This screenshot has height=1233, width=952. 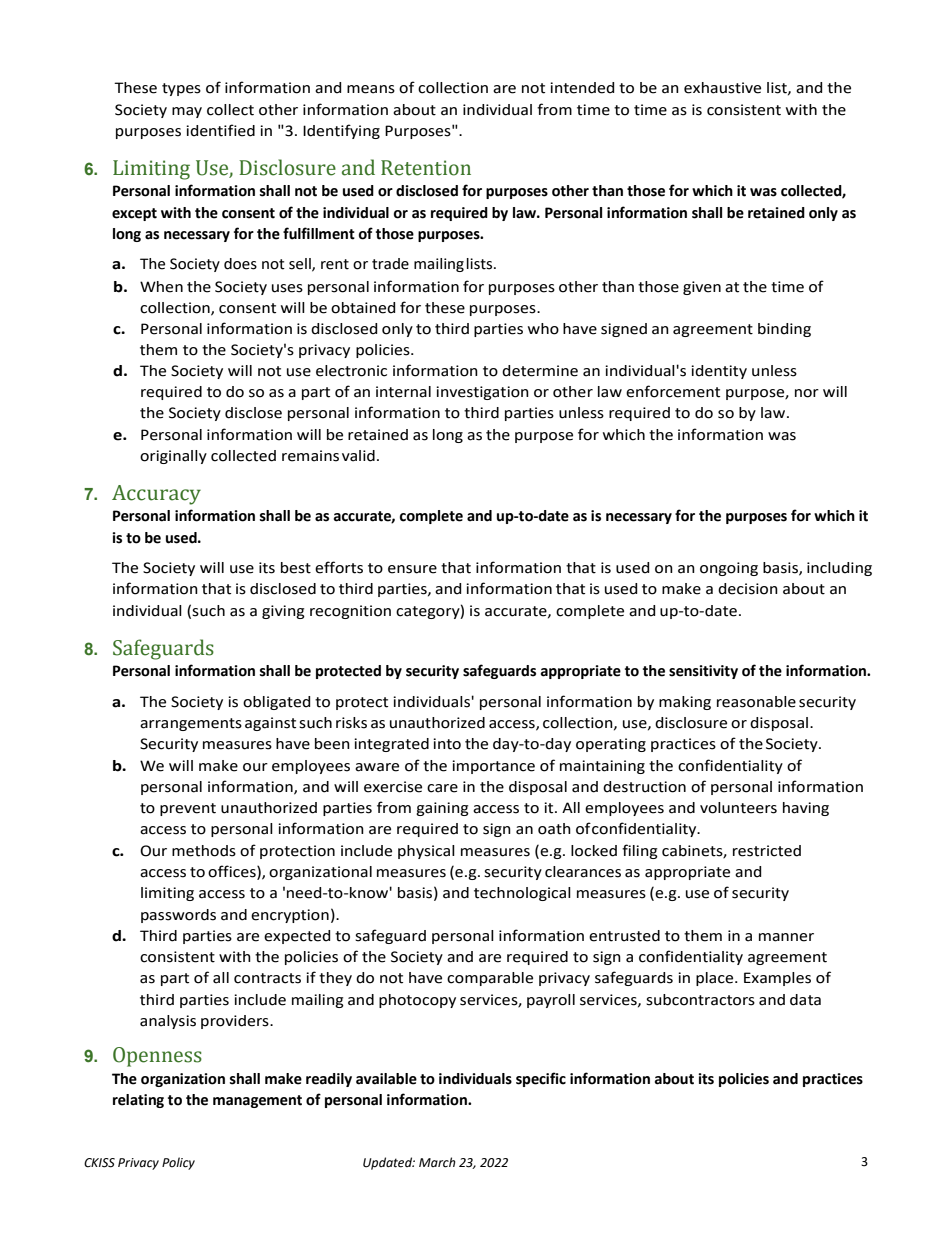 I want to click on identified, so click(x=220, y=130).
